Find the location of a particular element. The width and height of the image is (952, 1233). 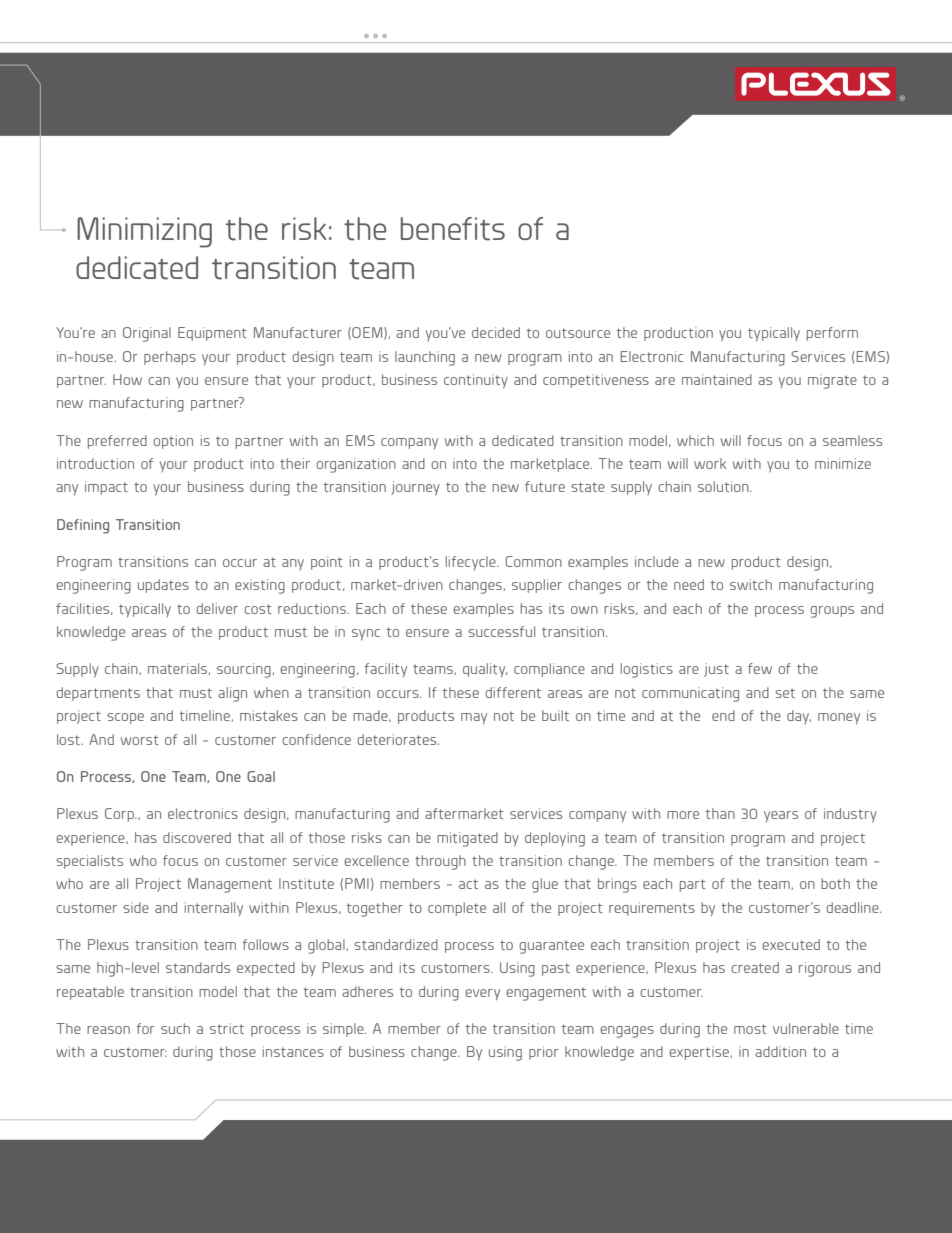

few is located at coordinates (760, 668).
